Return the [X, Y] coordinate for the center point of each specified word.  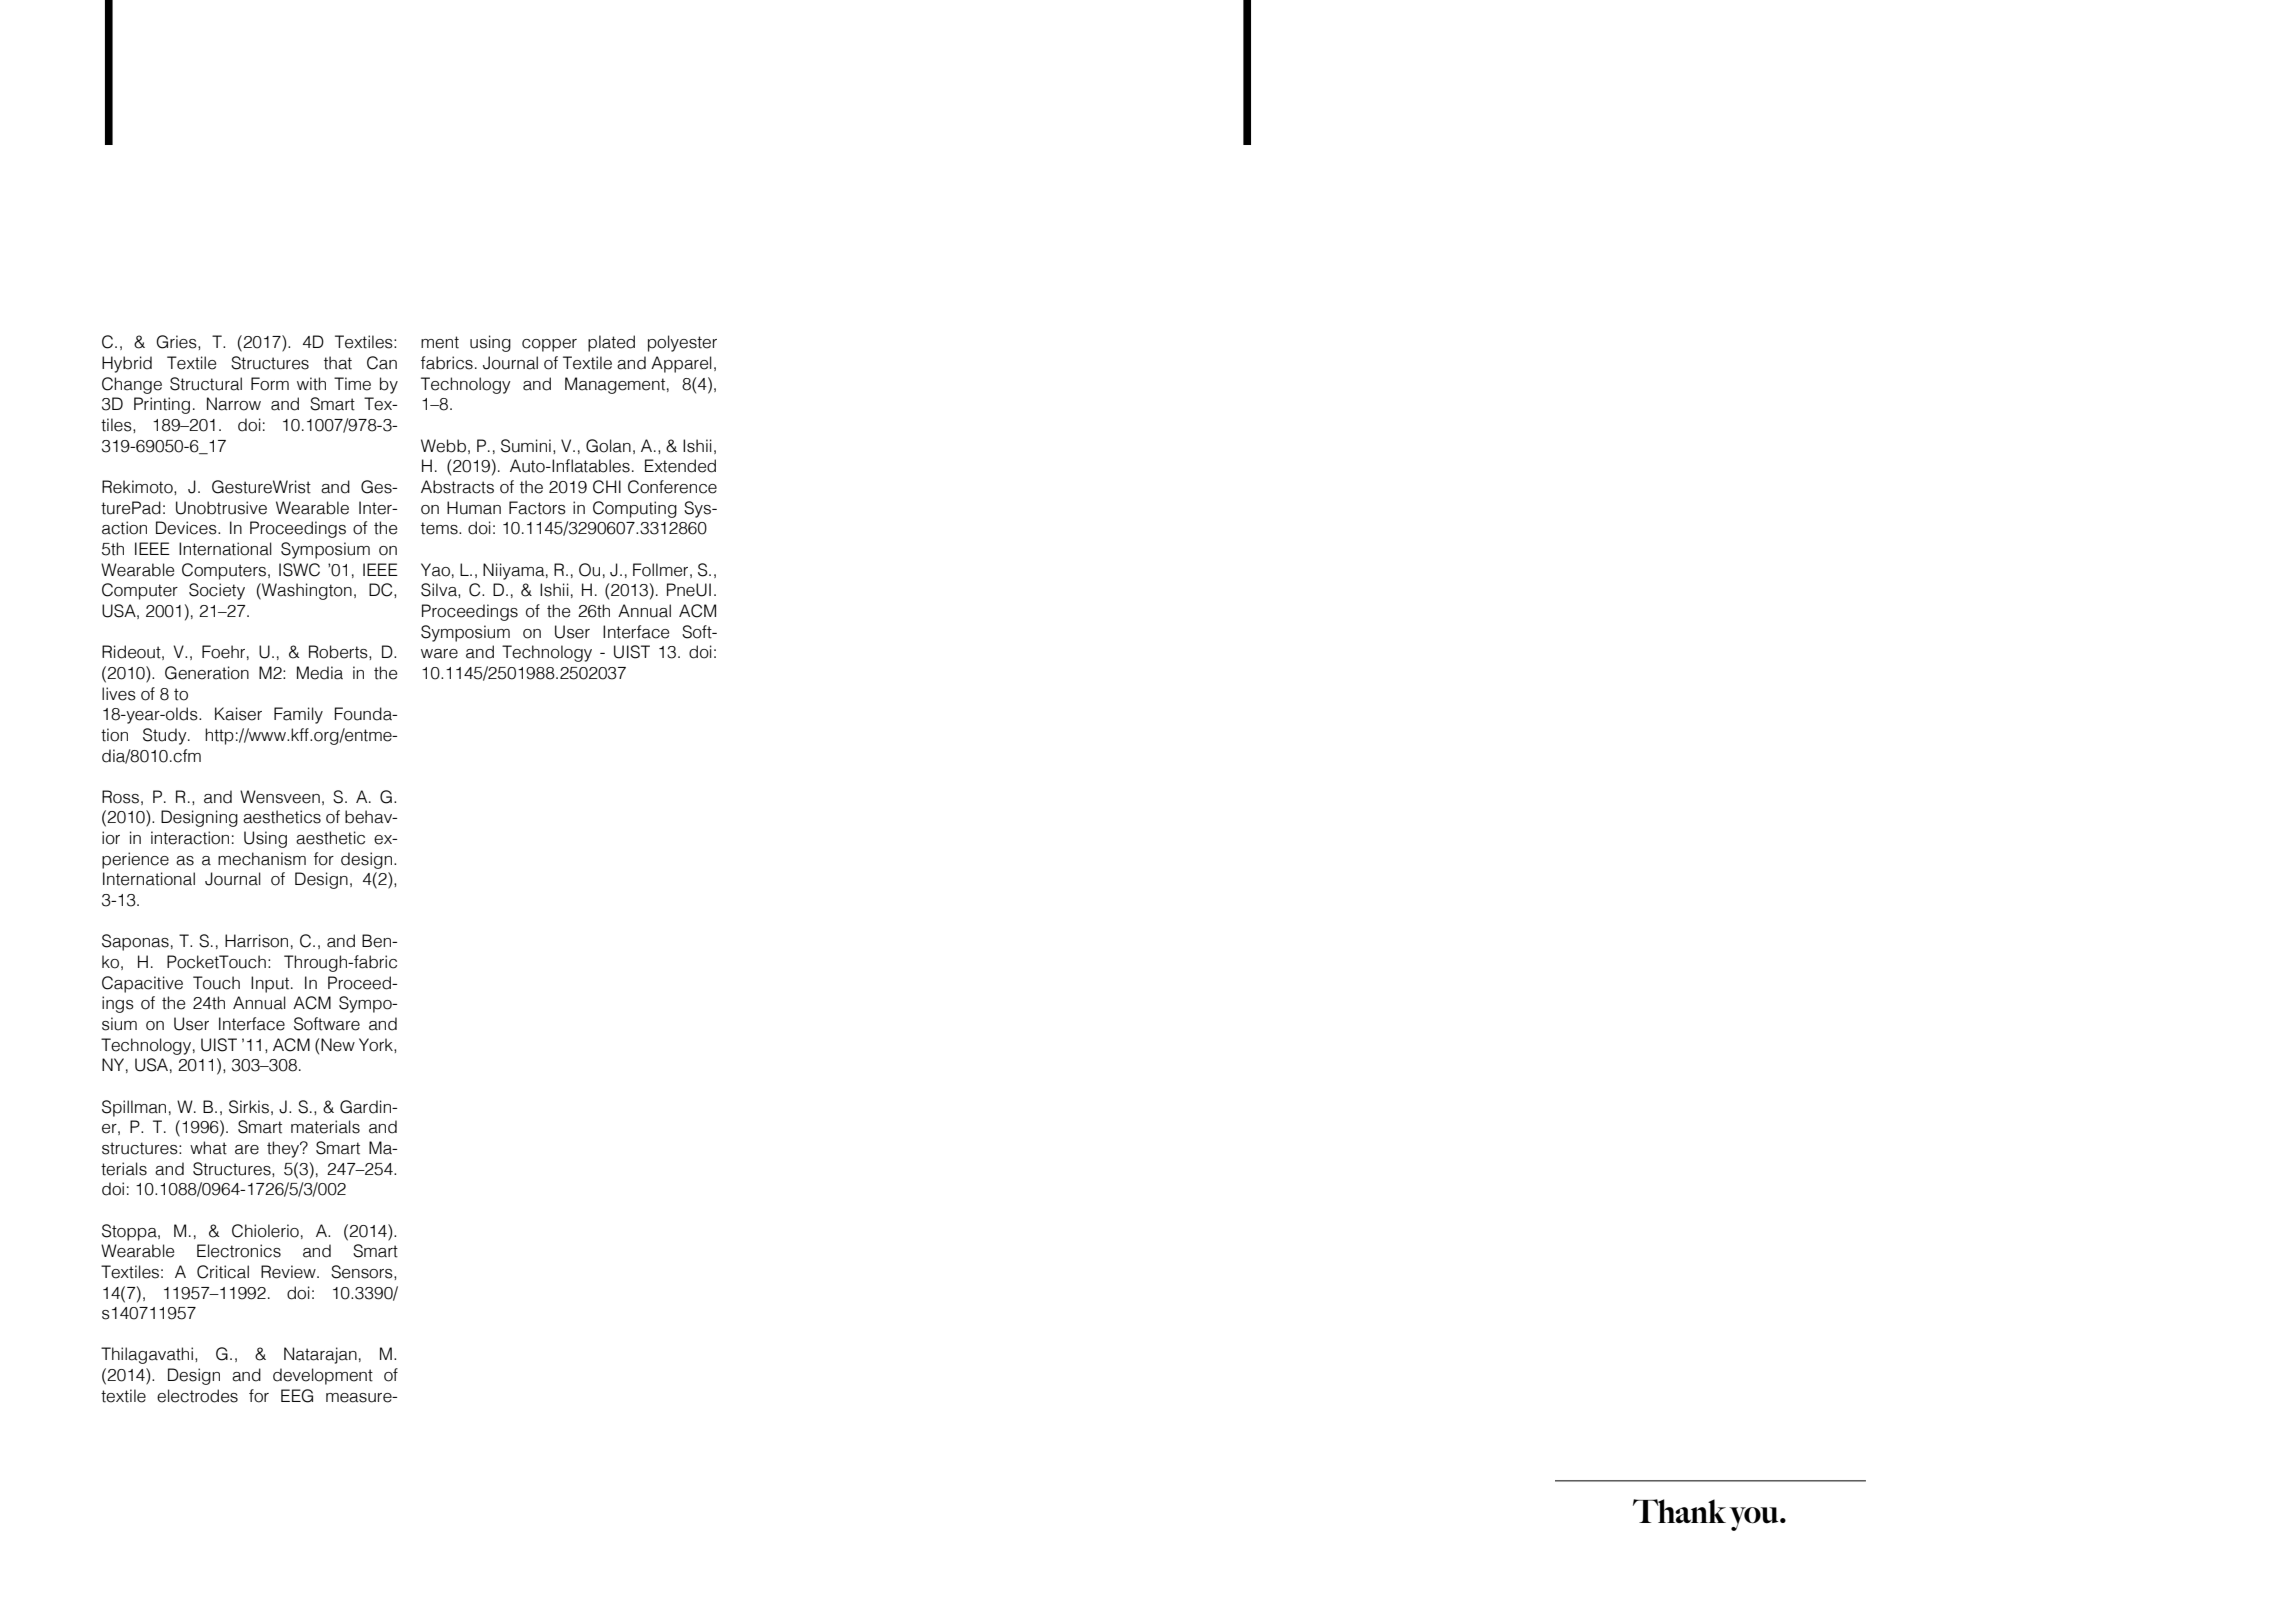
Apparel [681, 364]
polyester [682, 343]
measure [360, 1398]
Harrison [256, 941]
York [377, 1045]
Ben [377, 941]
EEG [297, 1396]
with [311, 384]
